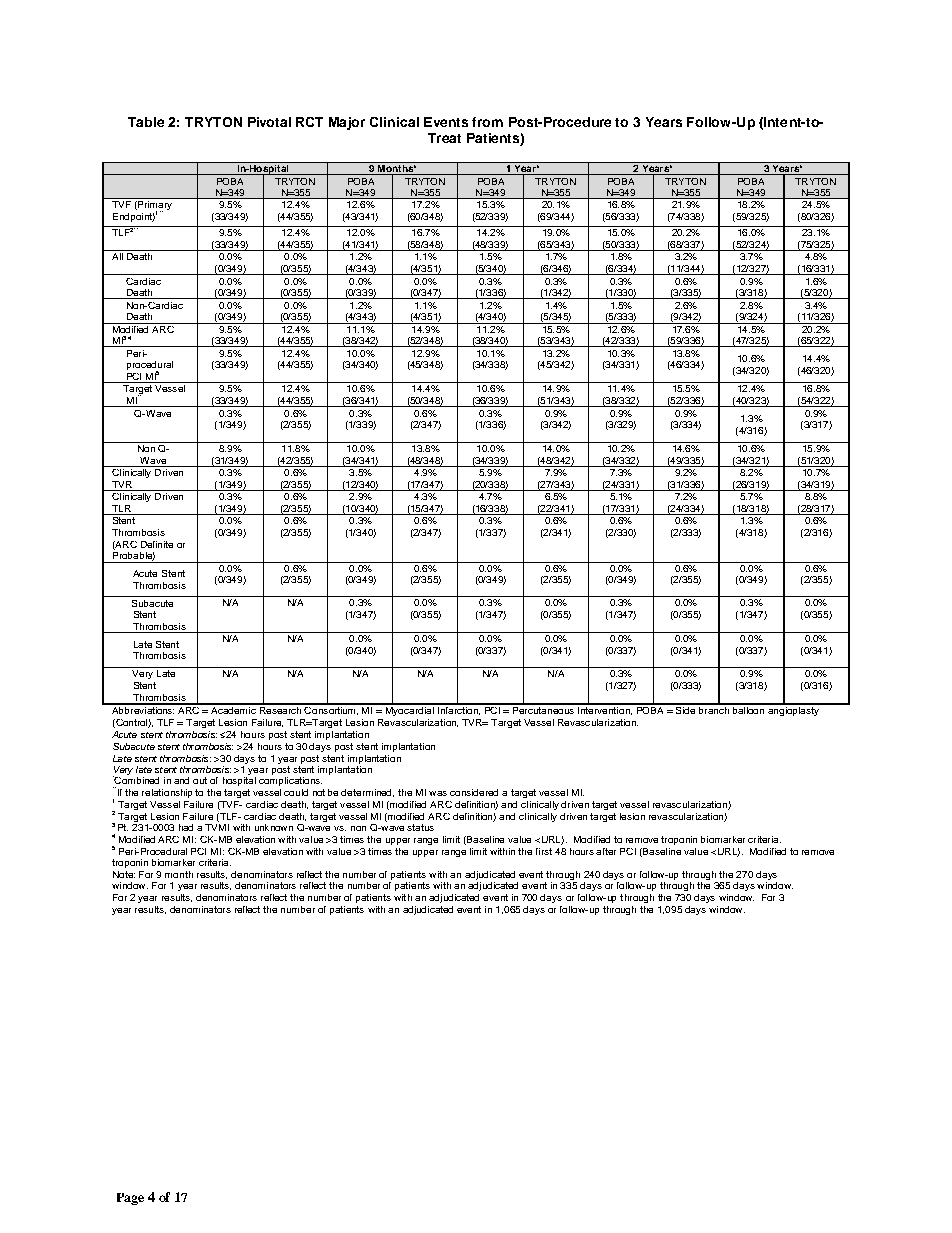  Describe the element at coordinates (186, 827) in the screenshot. I see `had` at that location.
